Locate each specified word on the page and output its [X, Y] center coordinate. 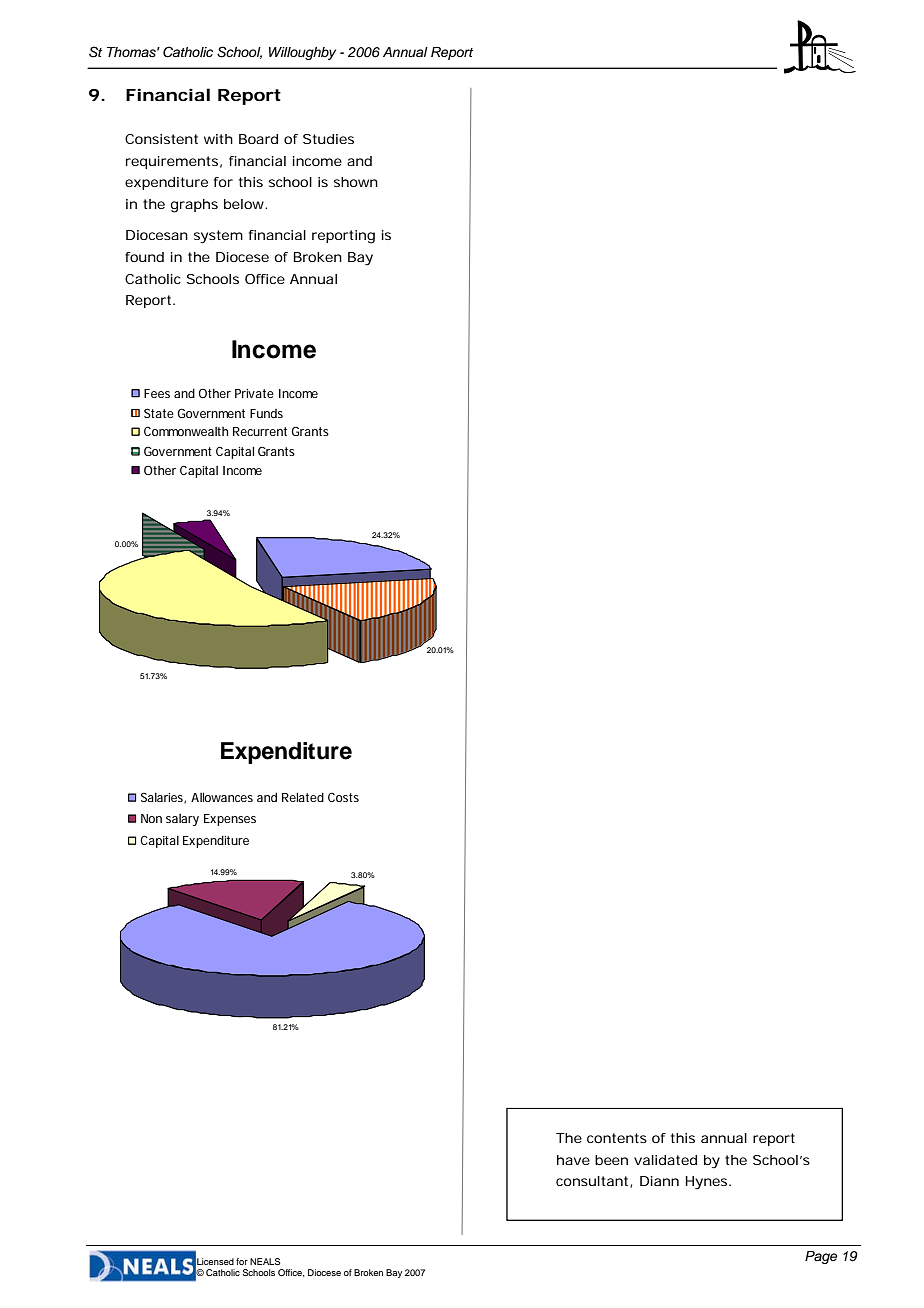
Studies [328, 139]
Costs [343, 797]
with [218, 139]
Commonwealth [186, 431]
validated [665, 1160]
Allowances [222, 797]
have [573, 1160]
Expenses [230, 820]
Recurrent [260, 431]
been [611, 1160]
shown [356, 182]
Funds [266, 413]
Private [254, 393]
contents [617, 1138]
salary [182, 820]
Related [303, 797]
